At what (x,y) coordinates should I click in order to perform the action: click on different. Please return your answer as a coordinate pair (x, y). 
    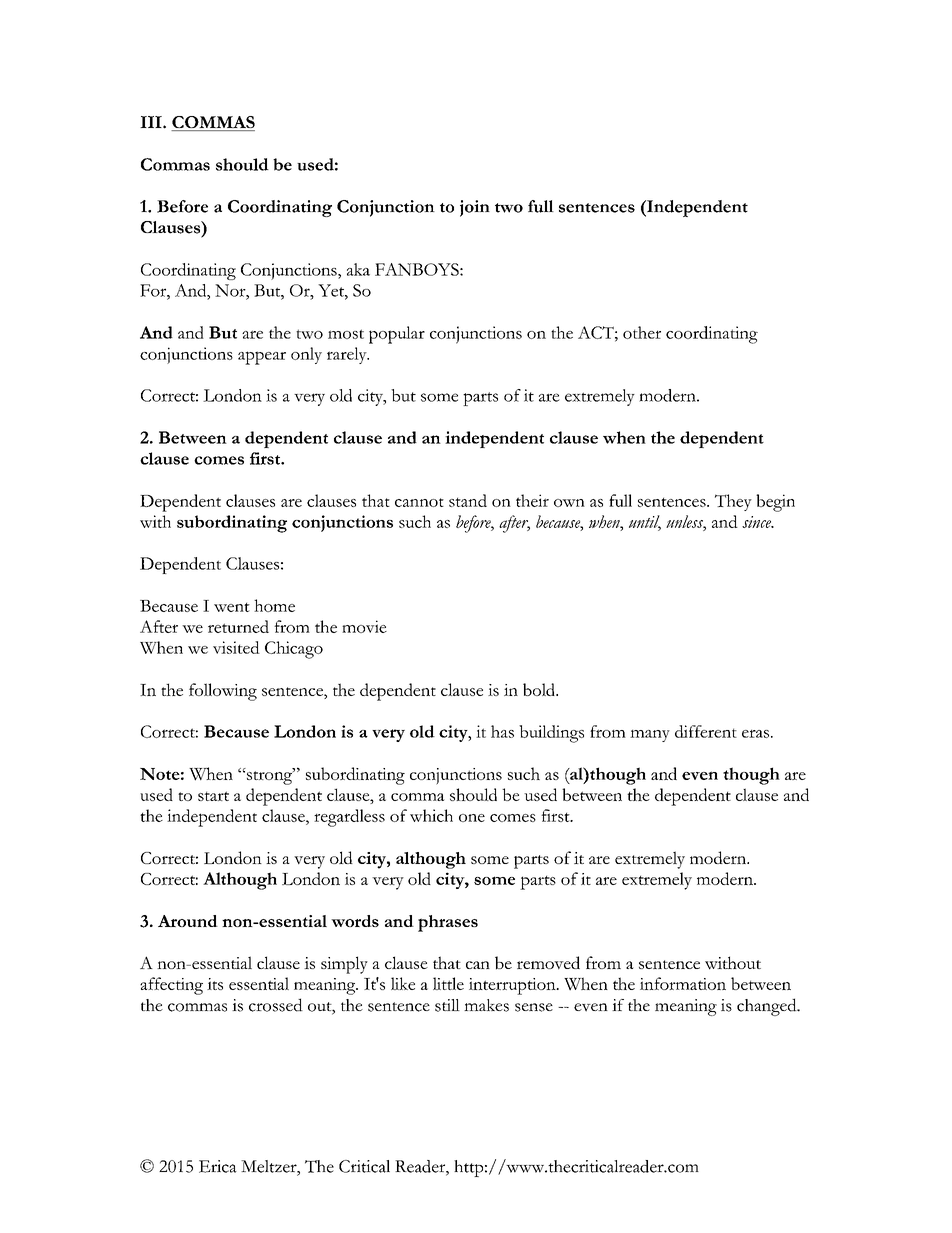
    Looking at the image, I should click on (706, 731).
